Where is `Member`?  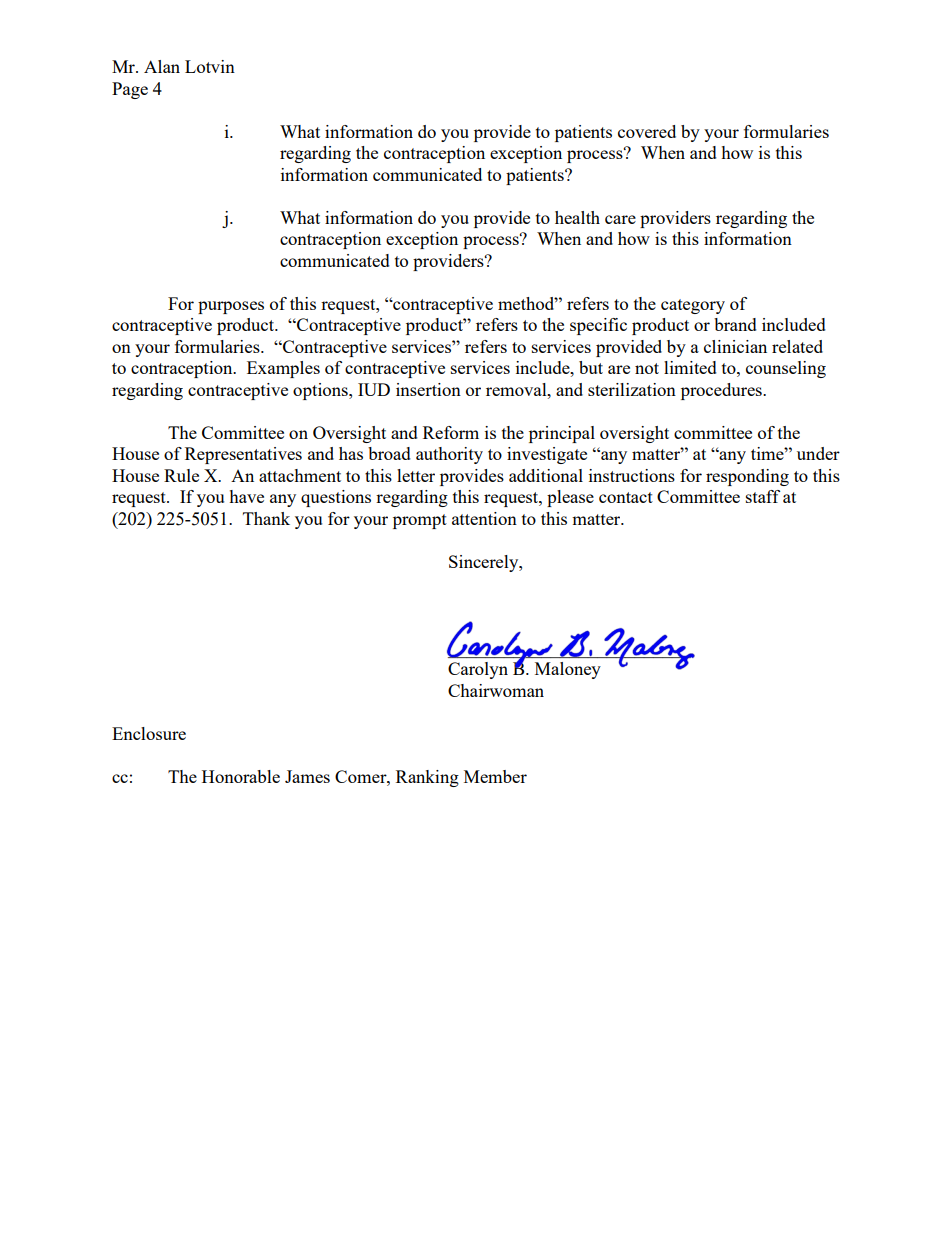 Member is located at coordinates (495, 776).
